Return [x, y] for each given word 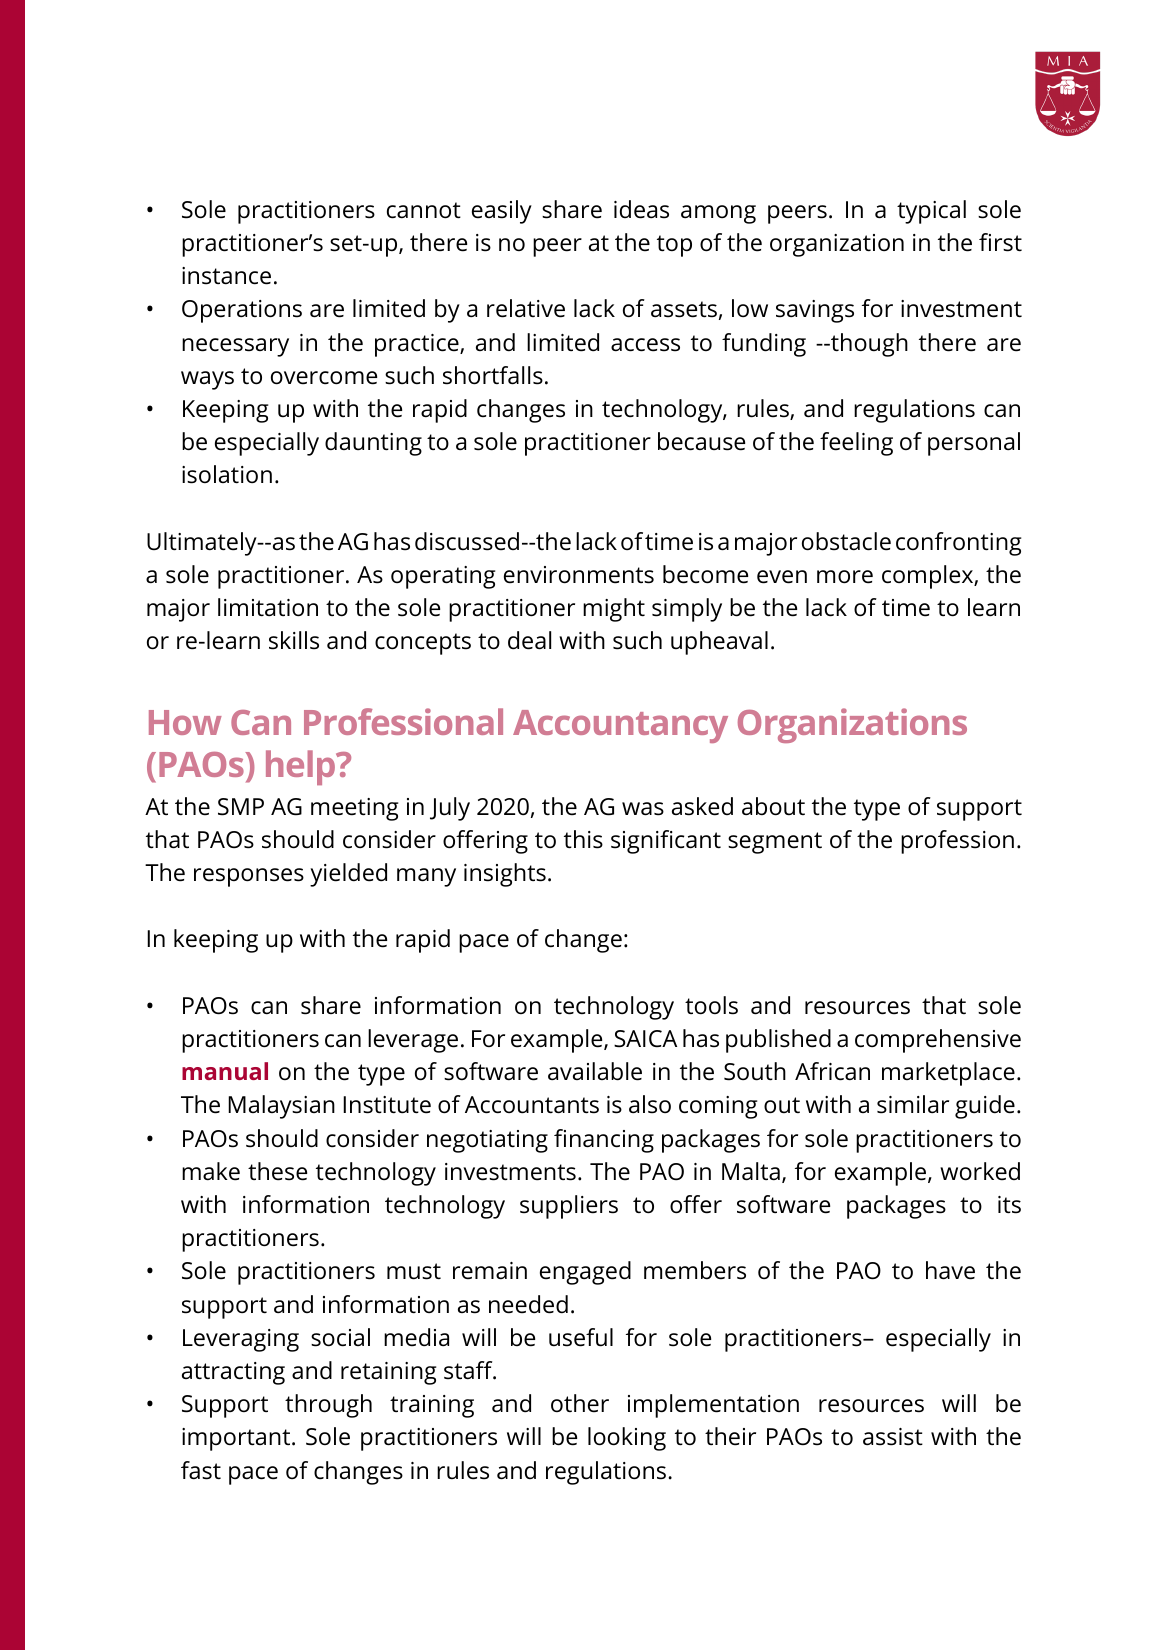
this [583, 839]
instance [226, 276]
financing [604, 1141]
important [237, 1439]
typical [931, 212]
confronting [958, 544]
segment [775, 843]
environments [579, 575]
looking [627, 1439]
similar [913, 1104]
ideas [641, 209]
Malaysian [281, 1107]
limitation [268, 607]
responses [249, 877]
